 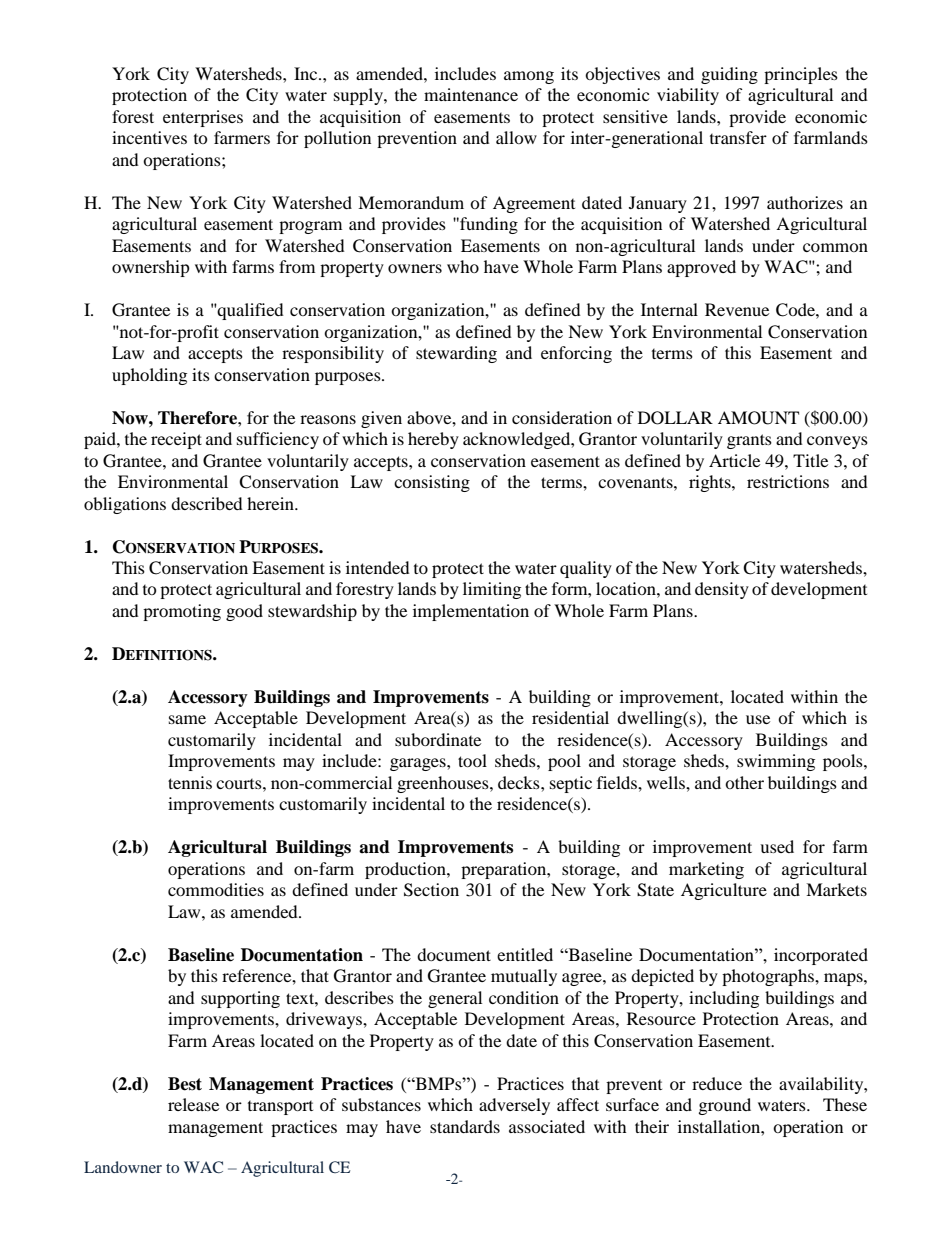 I want to click on standards, so click(x=465, y=1126).
